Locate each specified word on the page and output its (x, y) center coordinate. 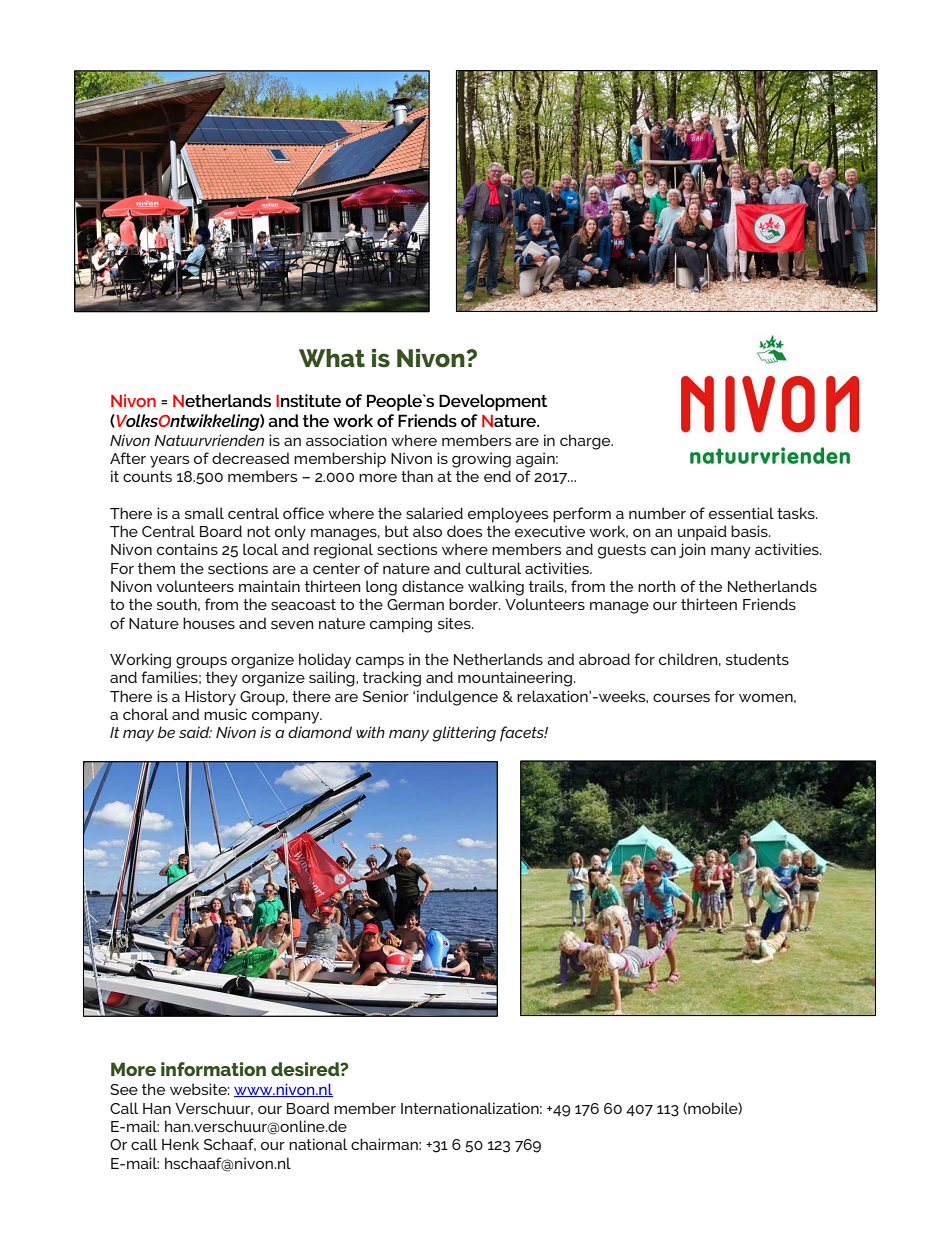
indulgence (457, 698)
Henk (180, 1144)
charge (586, 442)
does (465, 531)
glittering (464, 734)
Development (493, 402)
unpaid (702, 533)
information (213, 1069)
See (124, 1089)
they (222, 679)
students (757, 659)
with (370, 732)
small (204, 513)
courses (681, 697)
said (195, 732)
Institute (308, 400)
